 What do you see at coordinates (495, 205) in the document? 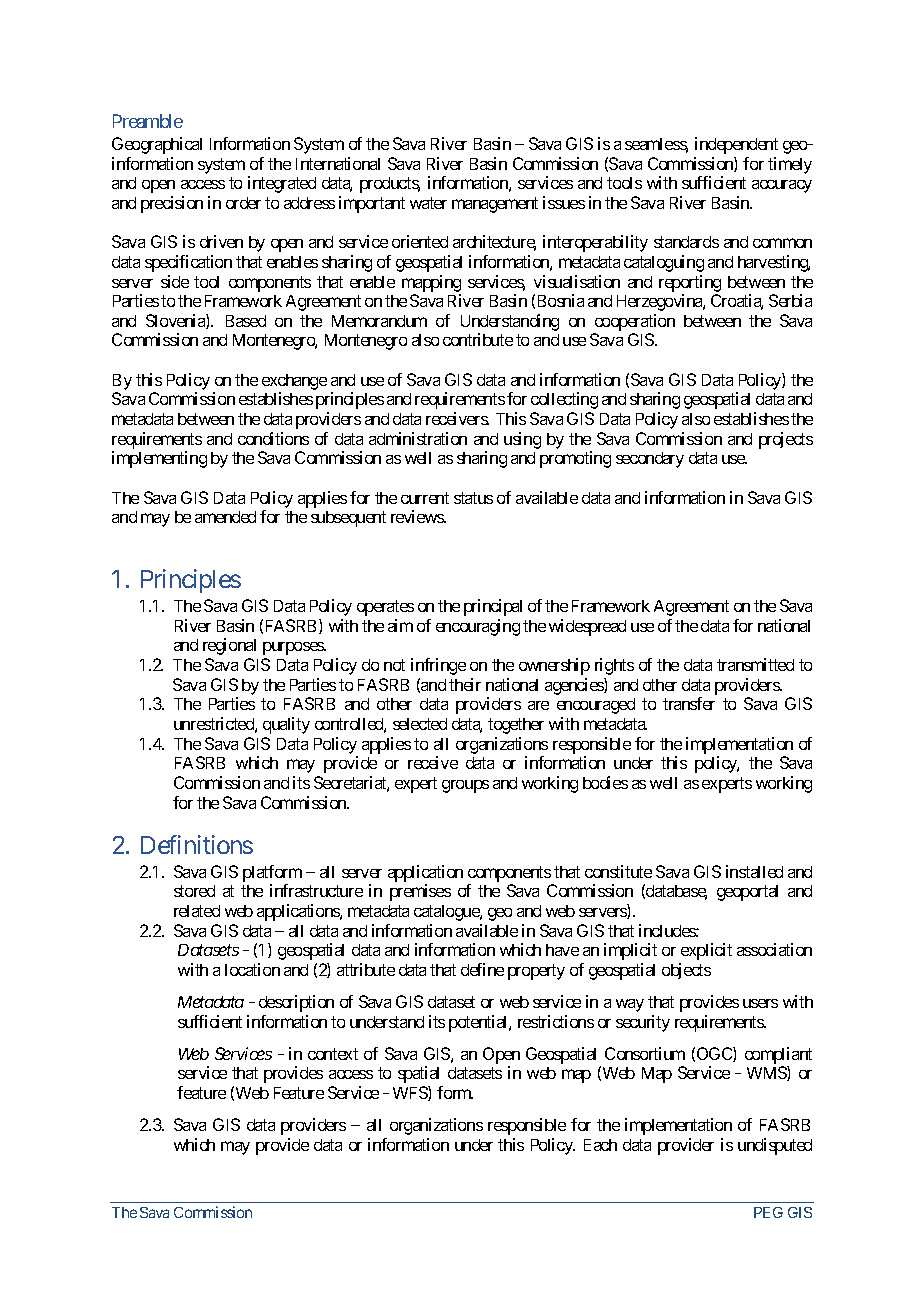
I see `management` at bounding box center [495, 205].
